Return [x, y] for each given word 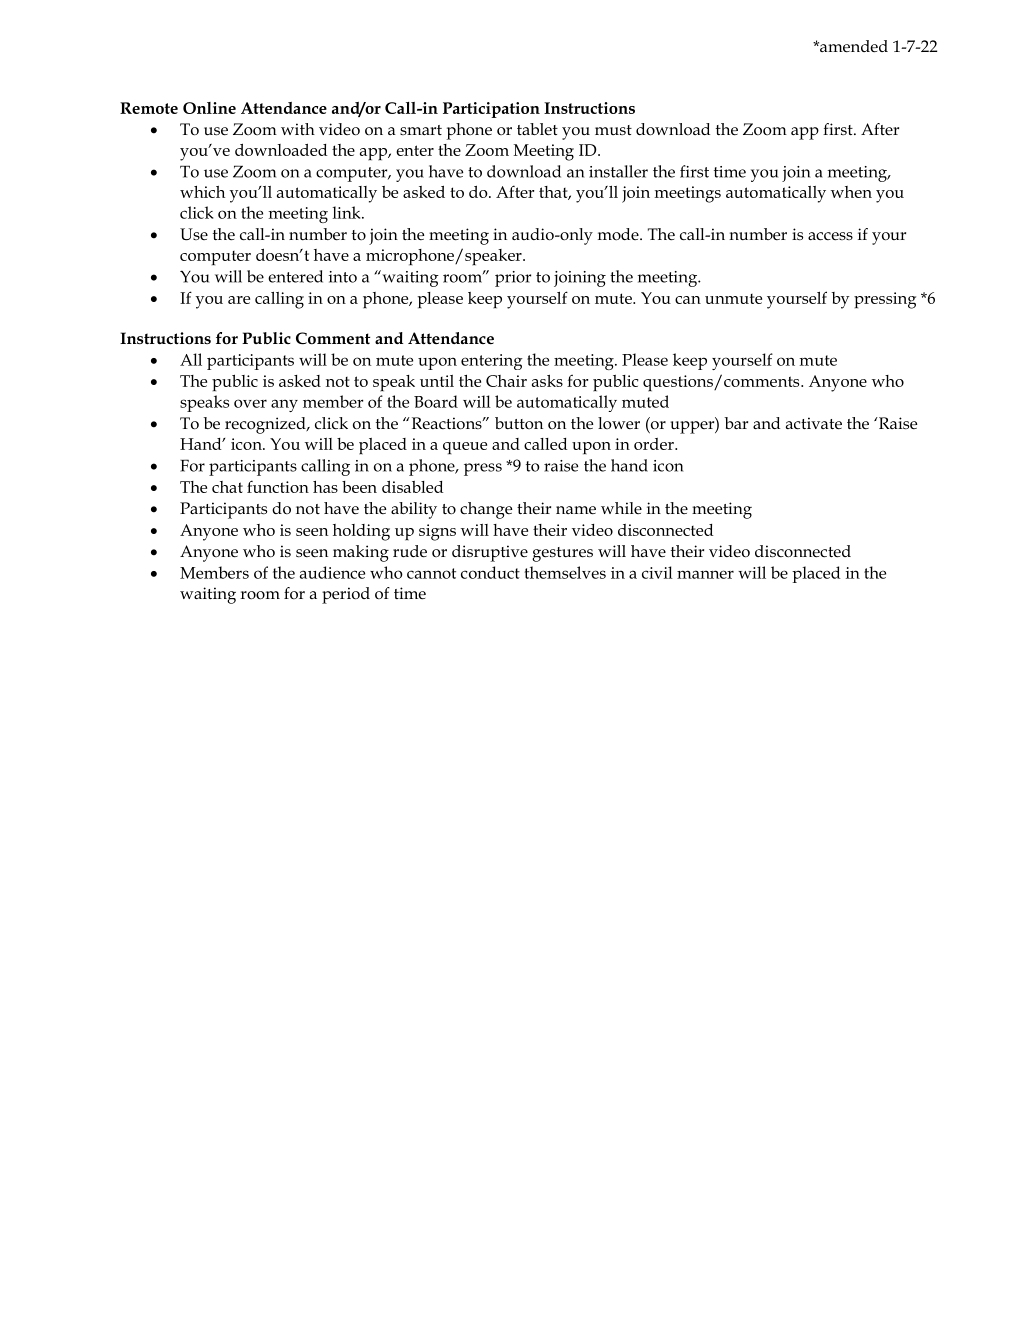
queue [465, 448]
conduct [490, 572]
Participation [491, 110]
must [613, 130]
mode [619, 234]
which [202, 192]
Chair [506, 381]
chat [227, 487]
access [830, 236]
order [655, 444]
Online [209, 108]
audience [332, 572]
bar [736, 423]
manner [705, 574]
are [239, 300]
